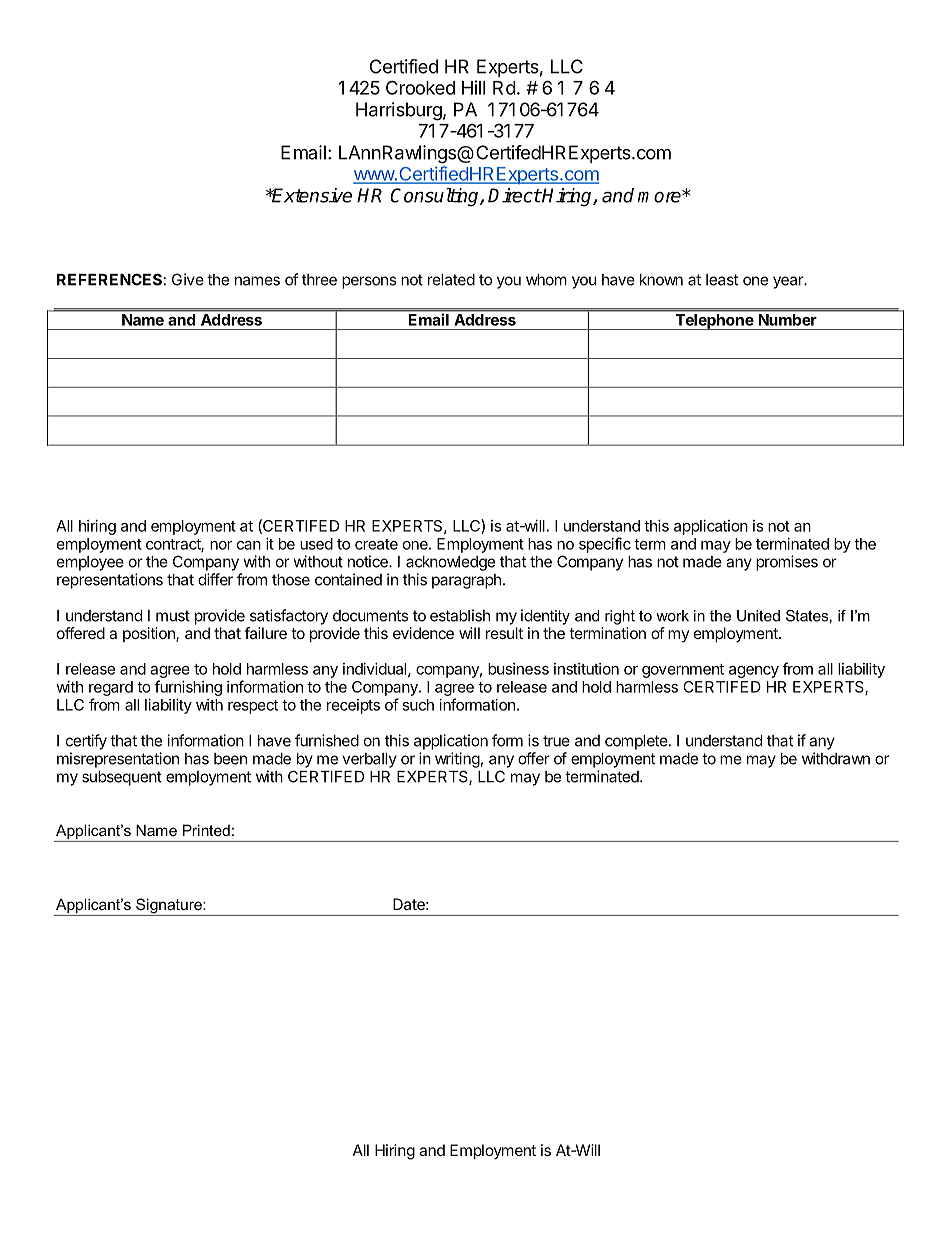  What do you see at coordinates (173, 616) in the screenshot?
I see `must` at bounding box center [173, 616].
